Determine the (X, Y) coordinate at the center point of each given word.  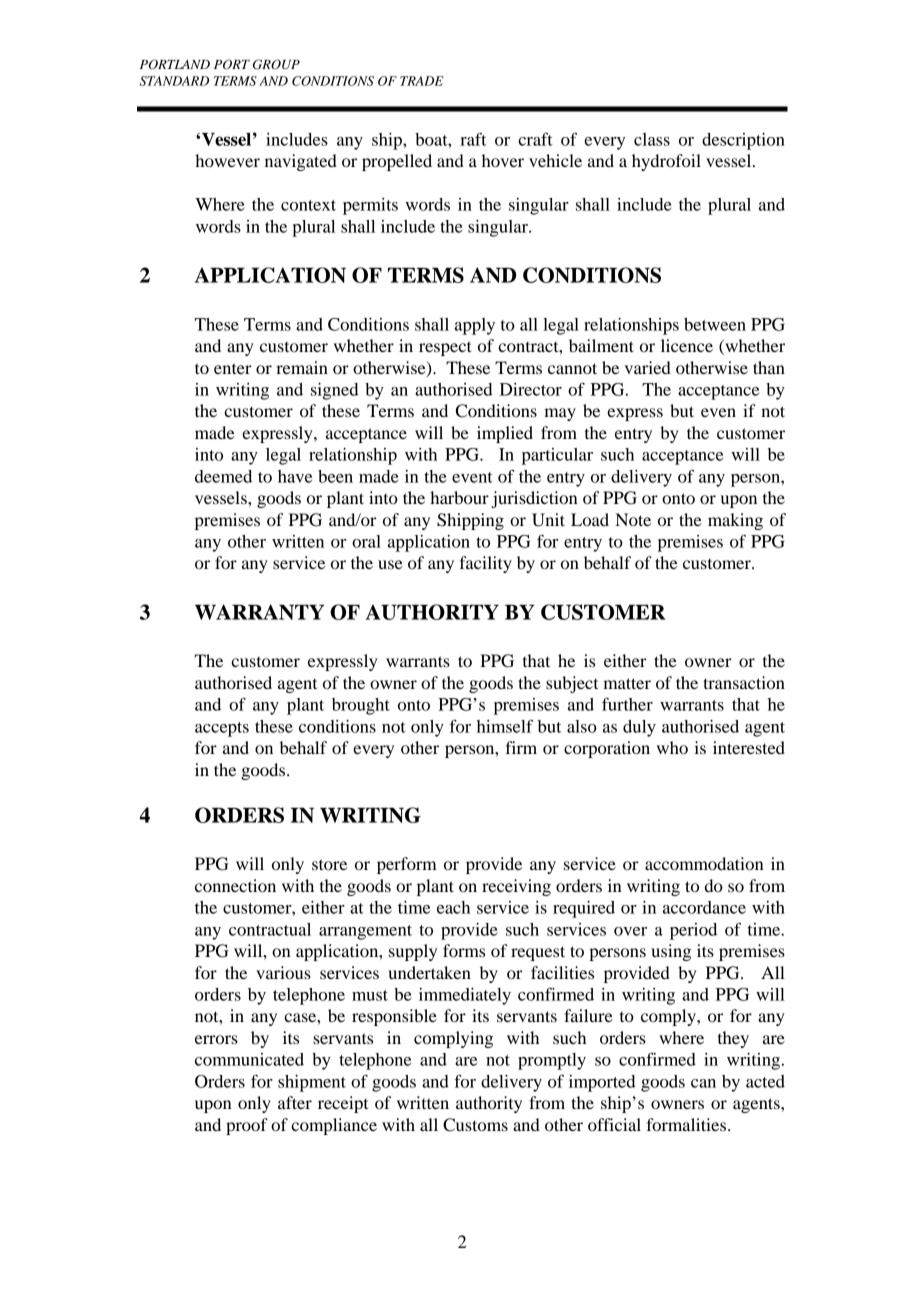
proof (247, 1126)
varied (648, 367)
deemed (223, 476)
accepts (222, 729)
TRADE (422, 81)
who (672, 747)
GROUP (276, 64)
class (652, 139)
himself (505, 726)
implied (505, 434)
